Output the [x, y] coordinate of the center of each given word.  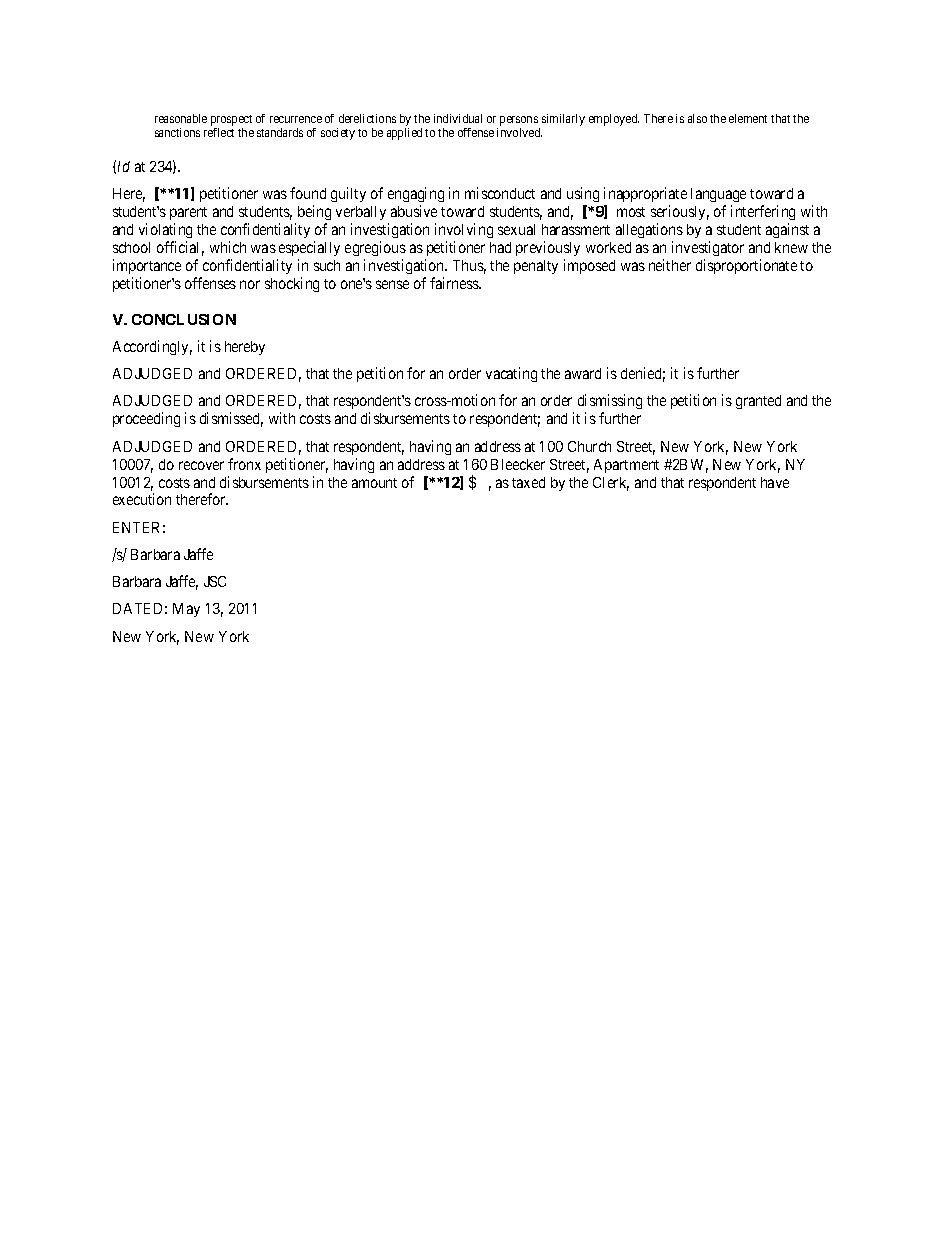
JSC [215, 581]
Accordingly [152, 347]
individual [458, 118]
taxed [528, 482]
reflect [219, 132]
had [500, 247]
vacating [511, 374]
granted [758, 402]
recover [201, 465]
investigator [708, 248]
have [775, 482]
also [697, 118]
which [228, 247]
